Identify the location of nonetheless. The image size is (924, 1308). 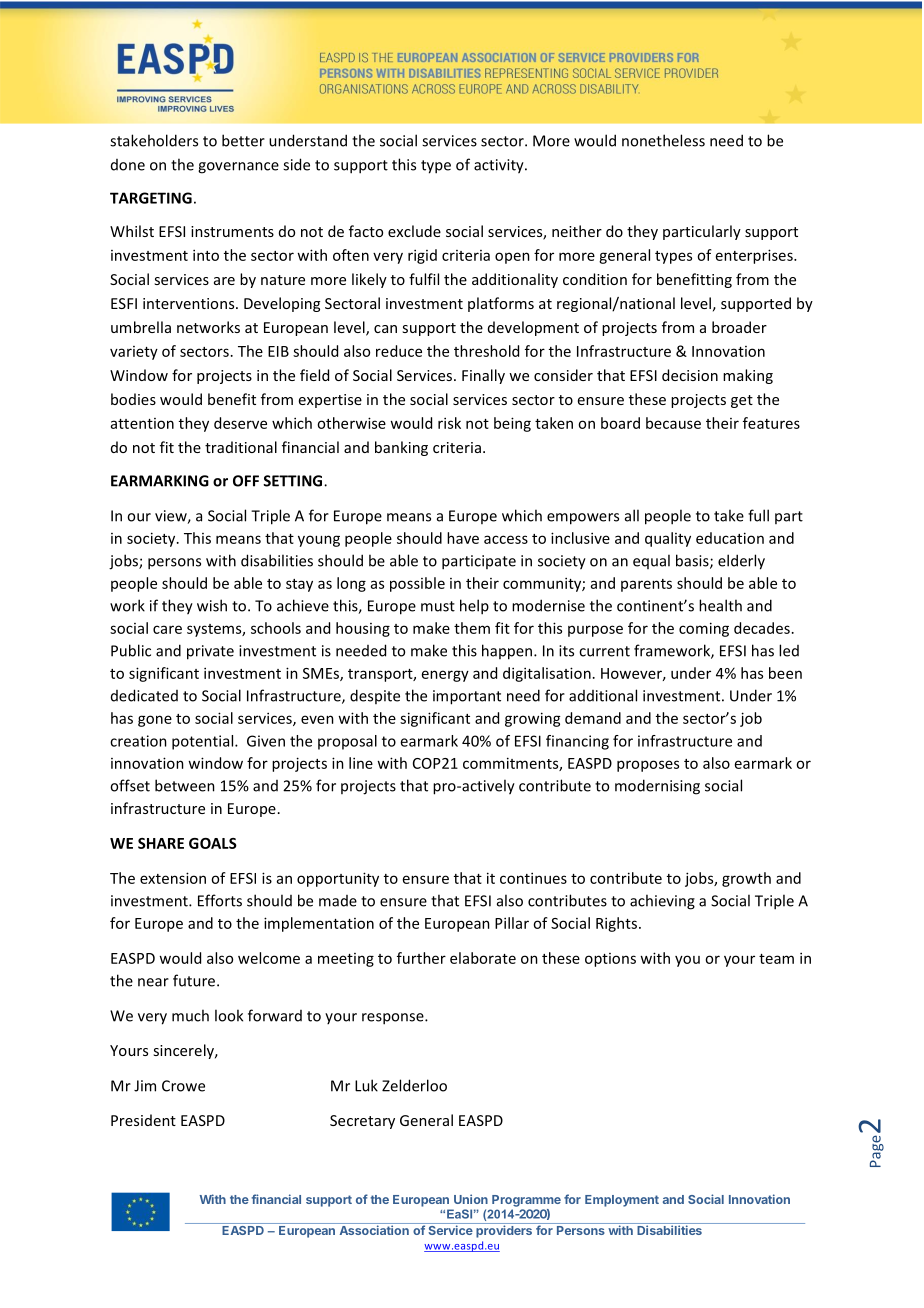
(663, 140).
